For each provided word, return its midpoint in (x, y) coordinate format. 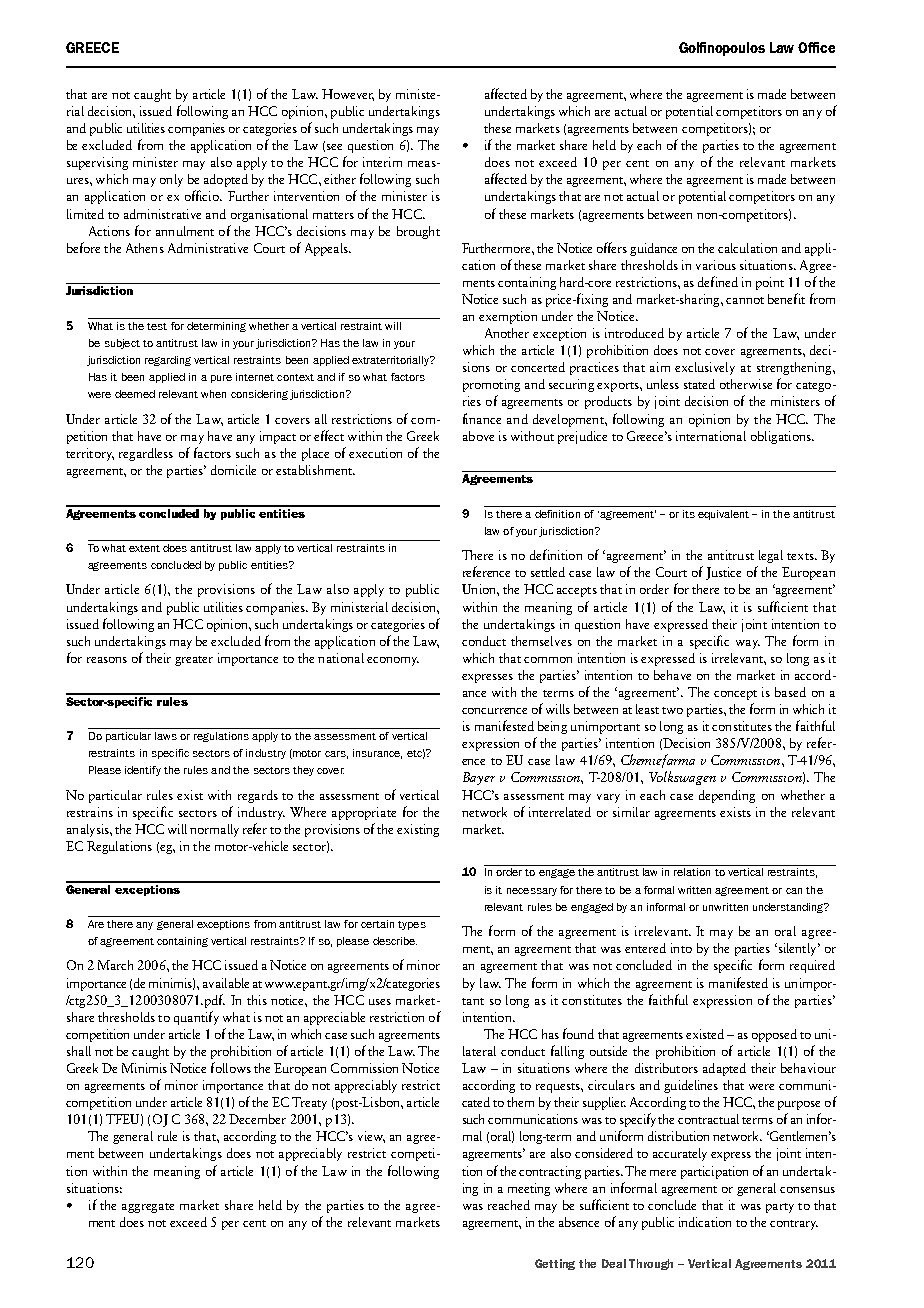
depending (727, 796)
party (780, 1208)
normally (214, 830)
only (171, 180)
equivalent (723, 515)
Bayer (479, 778)
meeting (529, 1189)
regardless (146, 454)
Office (816, 47)
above (478, 436)
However (348, 95)
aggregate (148, 1208)
